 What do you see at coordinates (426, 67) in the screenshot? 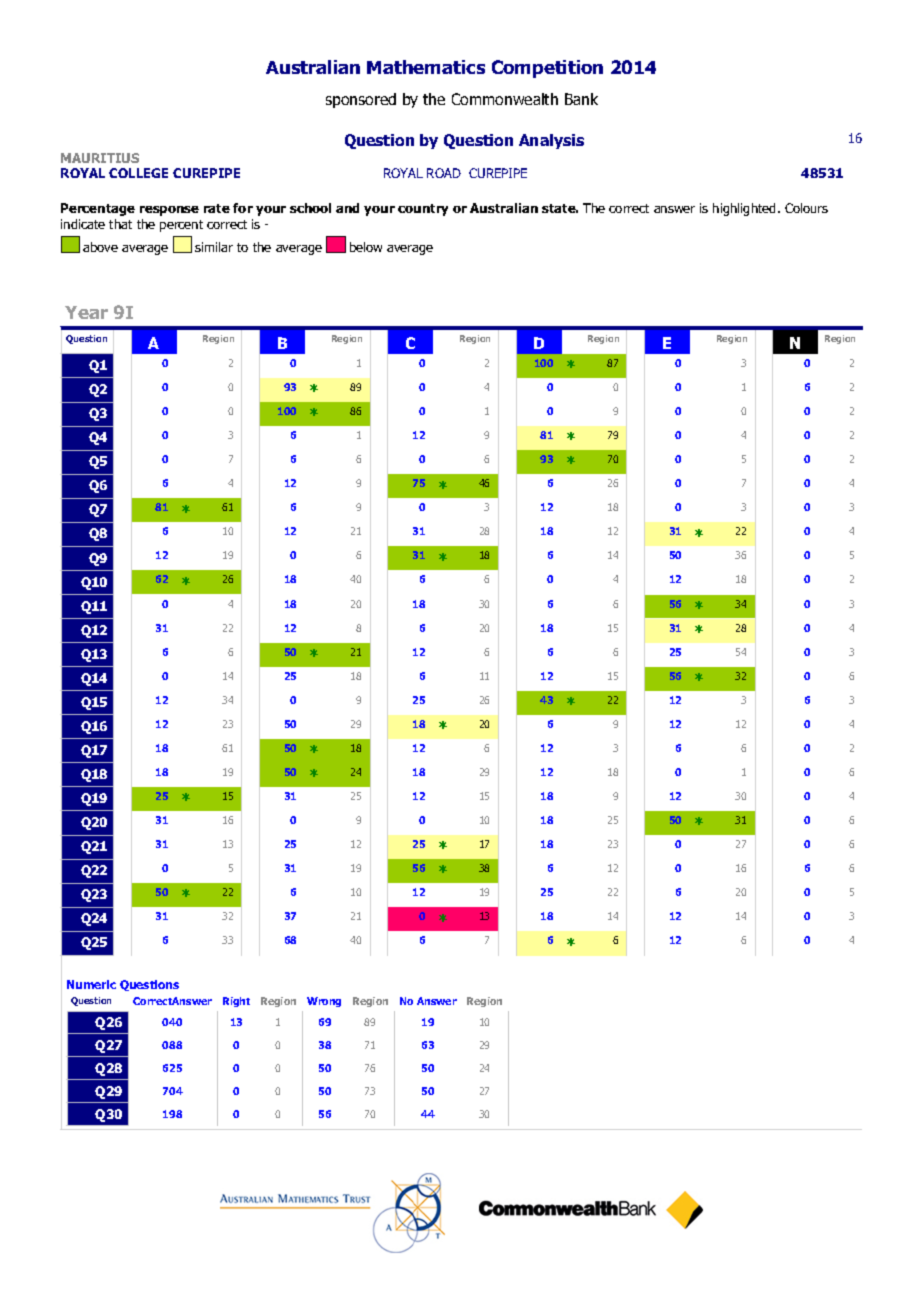
I see `Mathematics` at bounding box center [426, 67].
